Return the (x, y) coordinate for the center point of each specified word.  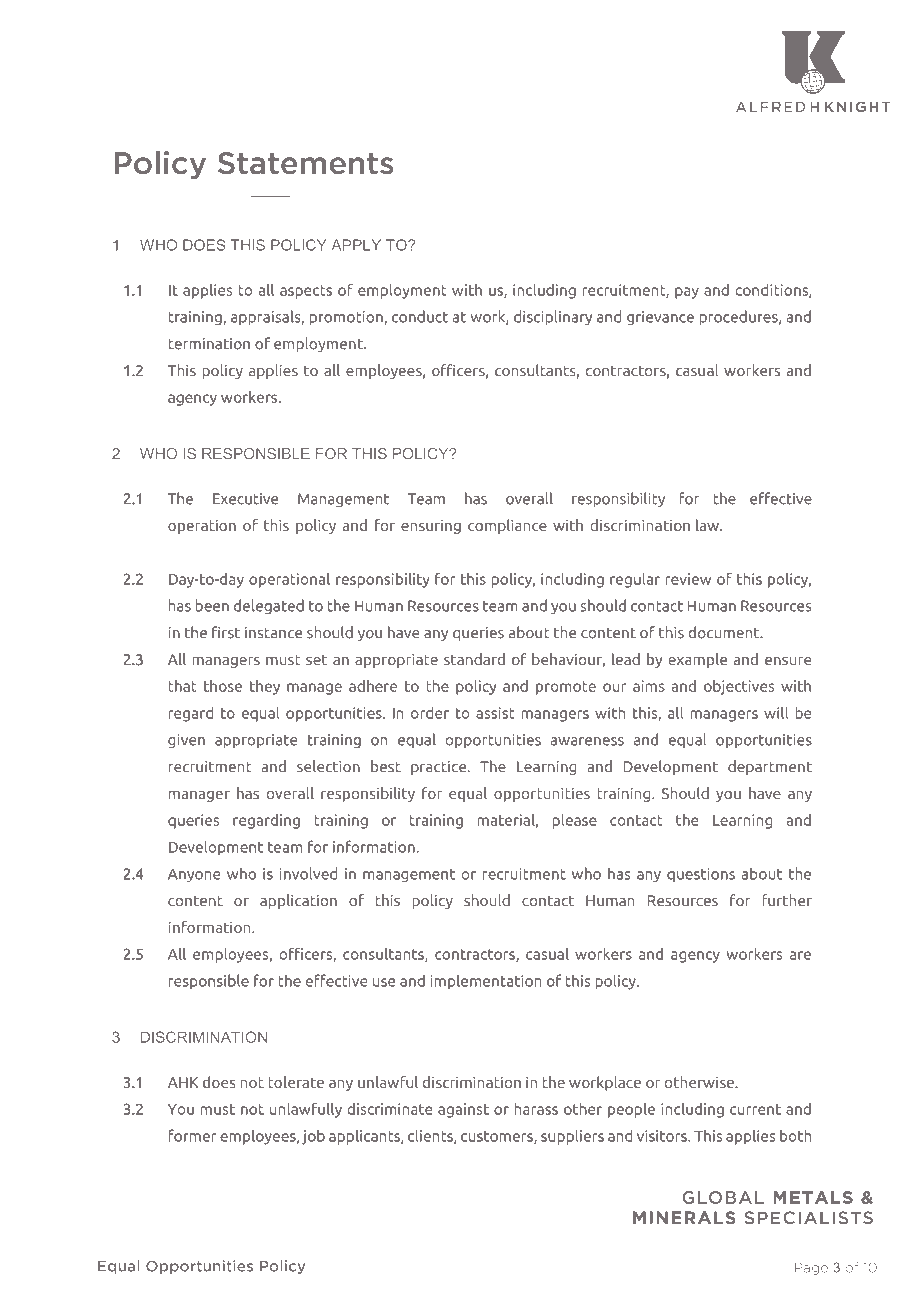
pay (687, 293)
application (298, 901)
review (688, 579)
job (313, 1137)
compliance (507, 526)
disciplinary (553, 317)
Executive (245, 499)
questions (701, 875)
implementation (486, 982)
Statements (305, 163)
